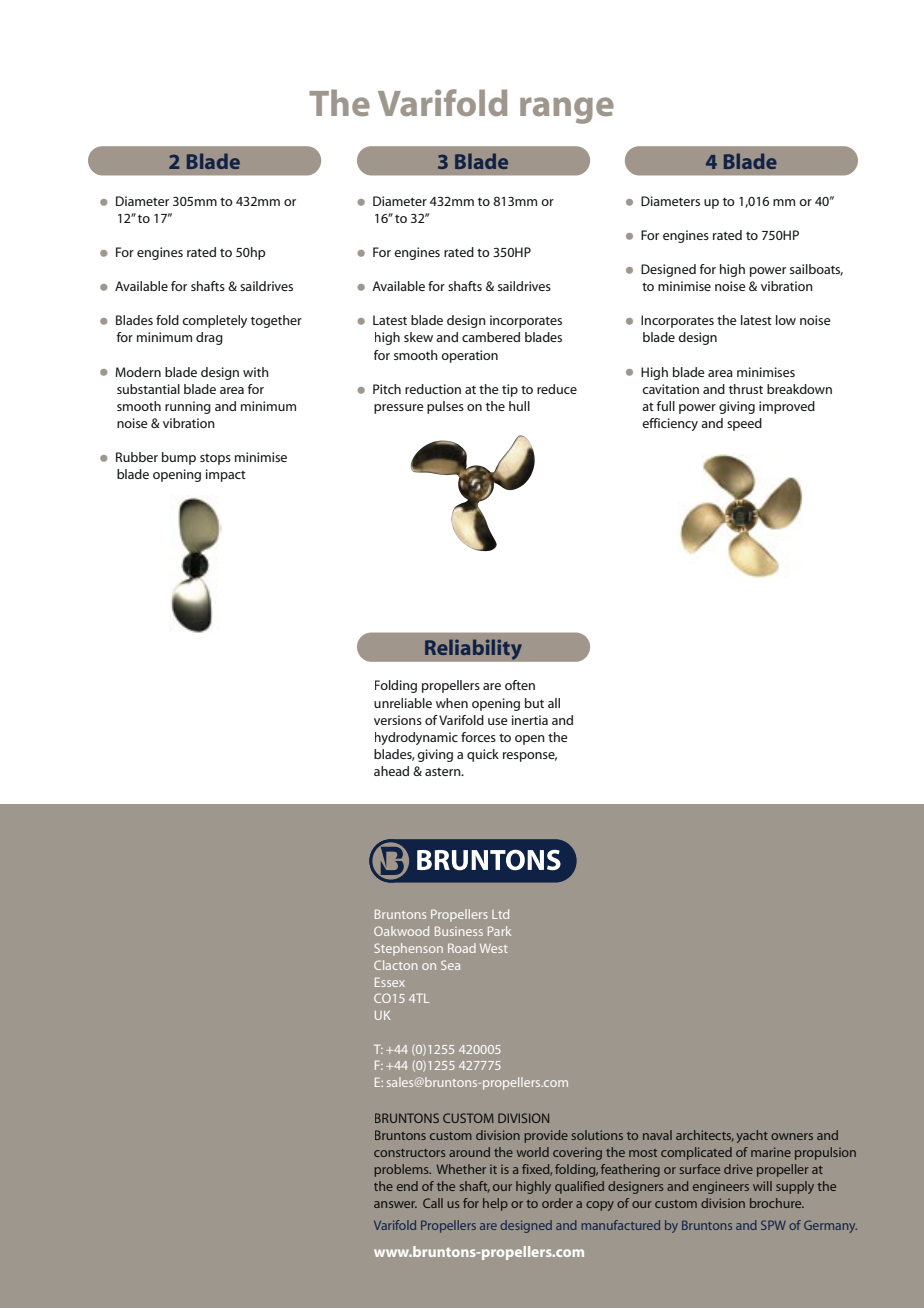 This screenshot has width=924, height=1308. Describe the element at coordinates (520, 685) in the screenshot. I see `often` at that location.
